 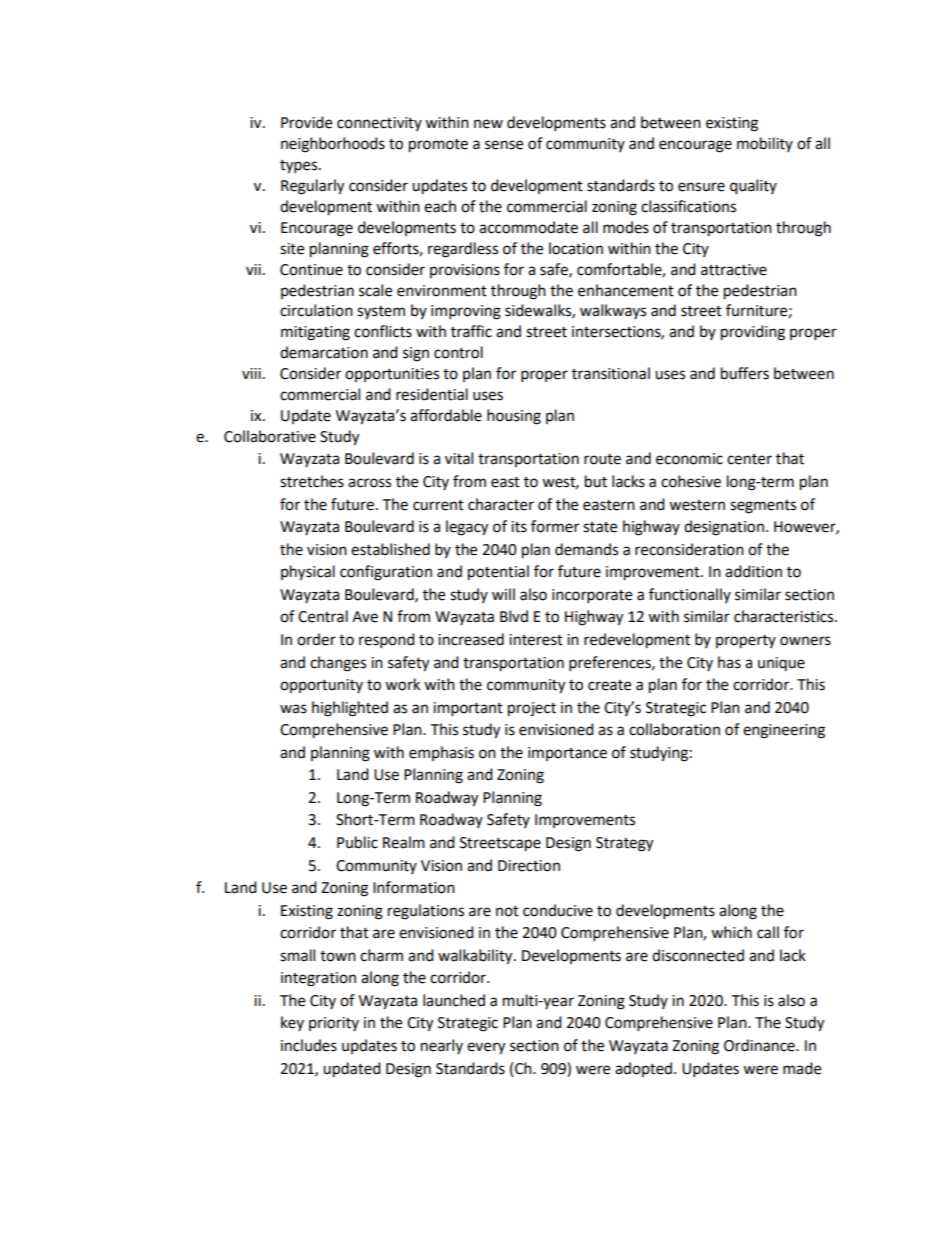 I want to click on every, so click(x=486, y=1048).
